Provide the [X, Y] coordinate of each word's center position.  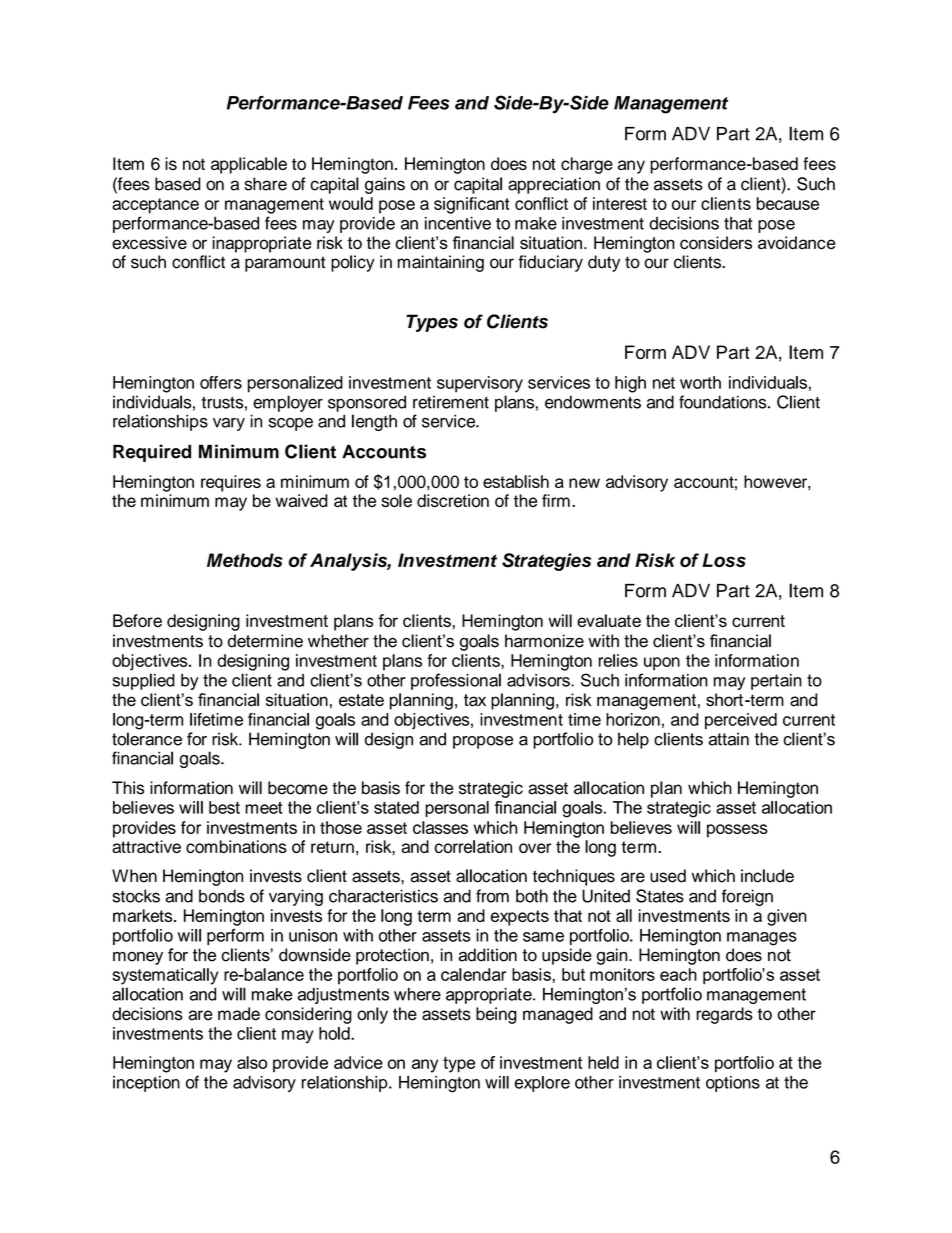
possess [737, 831]
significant [472, 205]
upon [662, 664]
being [496, 1015]
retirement [451, 402]
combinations [236, 846]
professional [456, 681]
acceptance [155, 206]
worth [700, 382]
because [788, 203]
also [252, 1062]
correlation [473, 846]
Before [137, 620]
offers [221, 382]
